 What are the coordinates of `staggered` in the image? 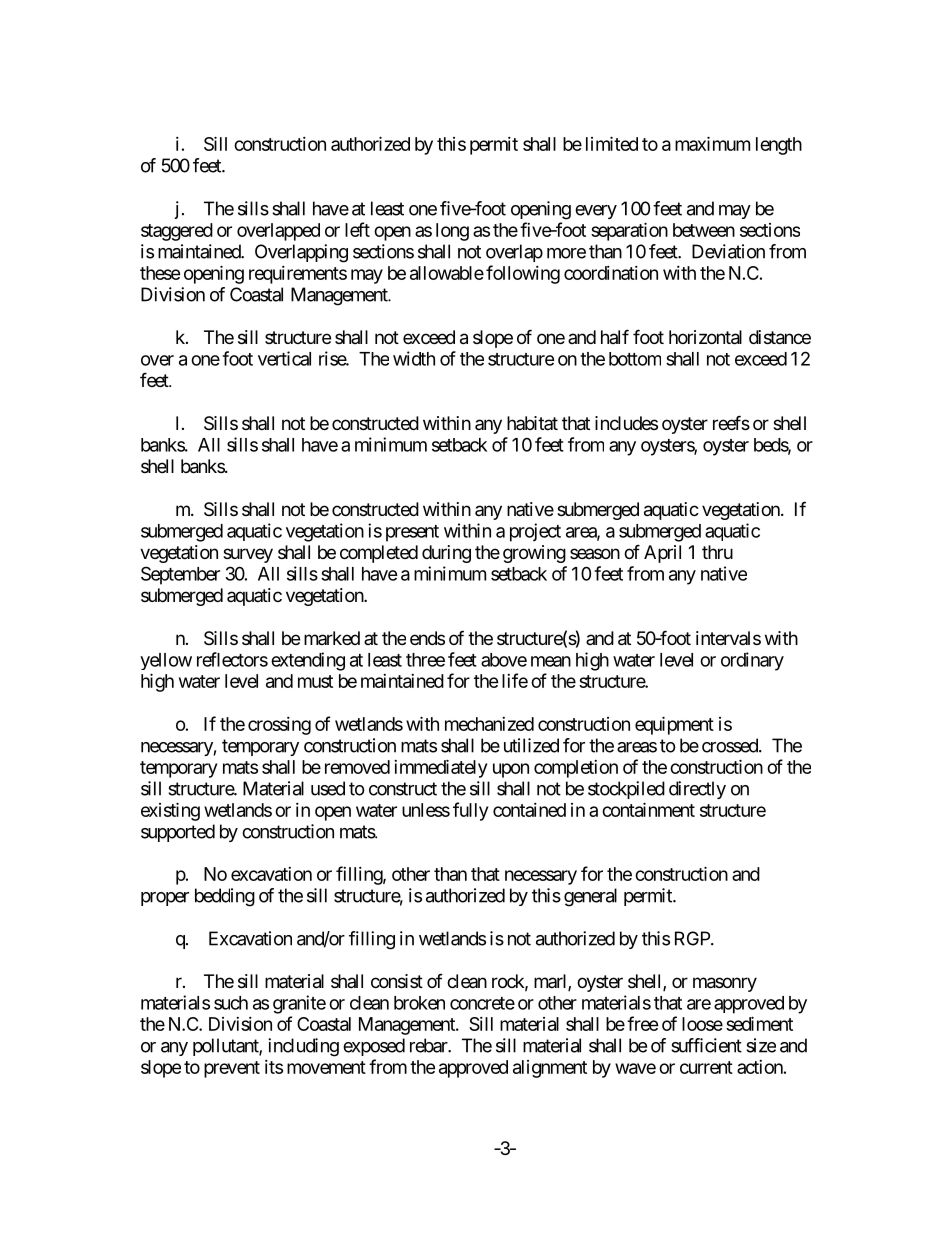 It's located at (177, 232).
